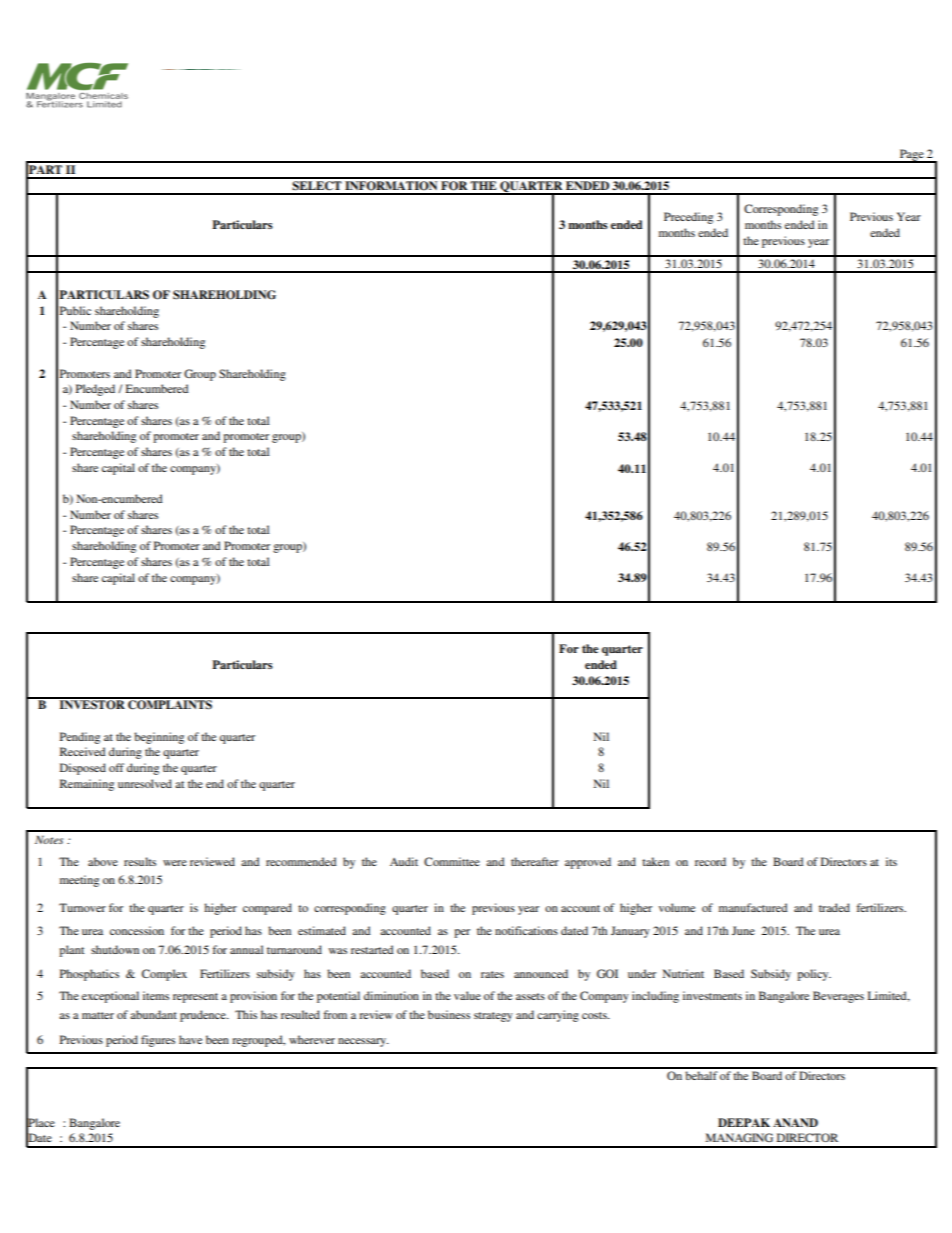 The image size is (952, 1233). Describe the element at coordinates (795, 1122) in the screenshot. I see `ANAND` at that location.
